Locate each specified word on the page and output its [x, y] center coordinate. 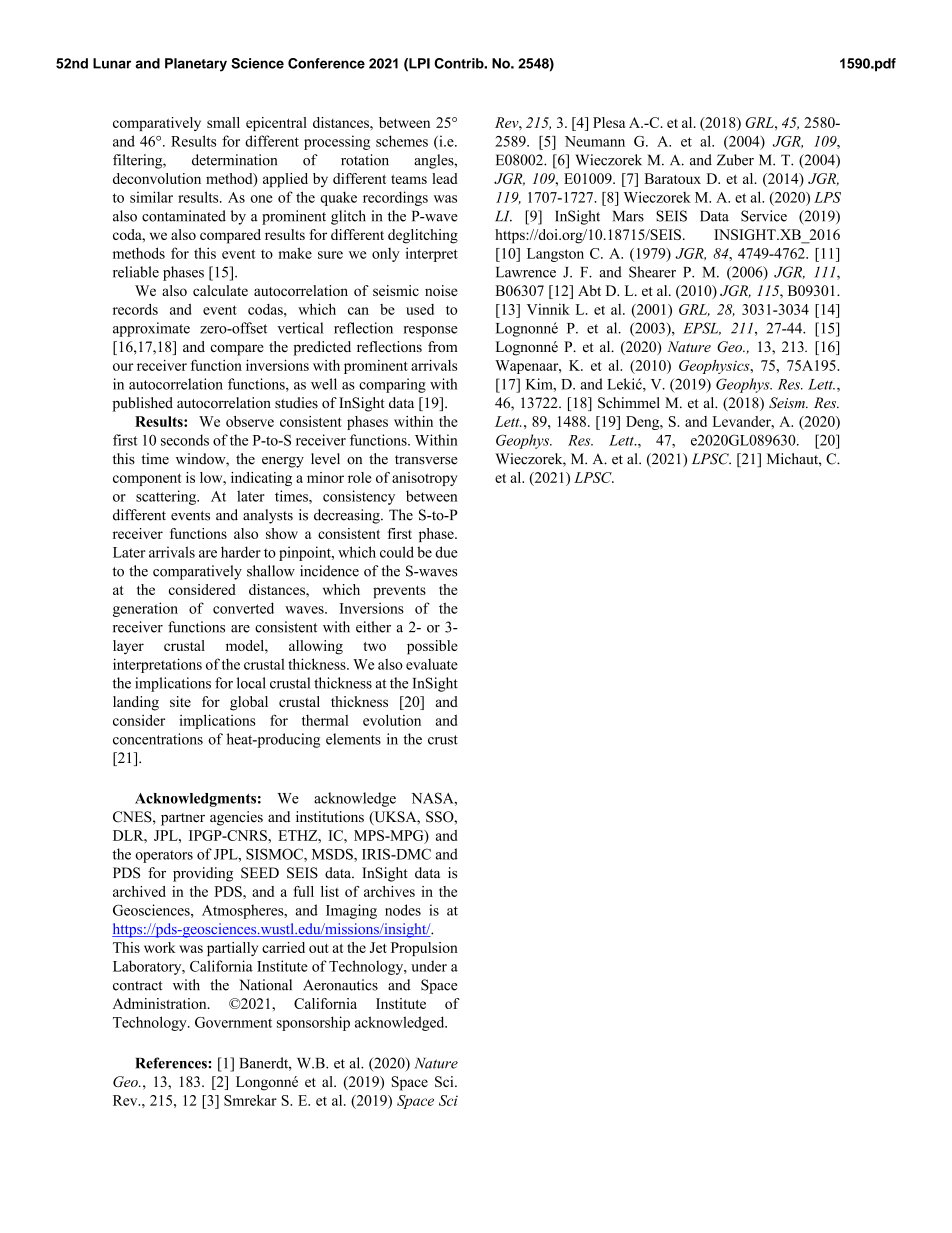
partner [183, 819]
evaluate [432, 664]
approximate [151, 329]
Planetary [196, 65]
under [429, 966]
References [172, 1063]
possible [432, 647]
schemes [402, 141]
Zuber [735, 160]
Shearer [652, 272]
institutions [330, 817]
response [431, 331]
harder [241, 552]
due [446, 552]
